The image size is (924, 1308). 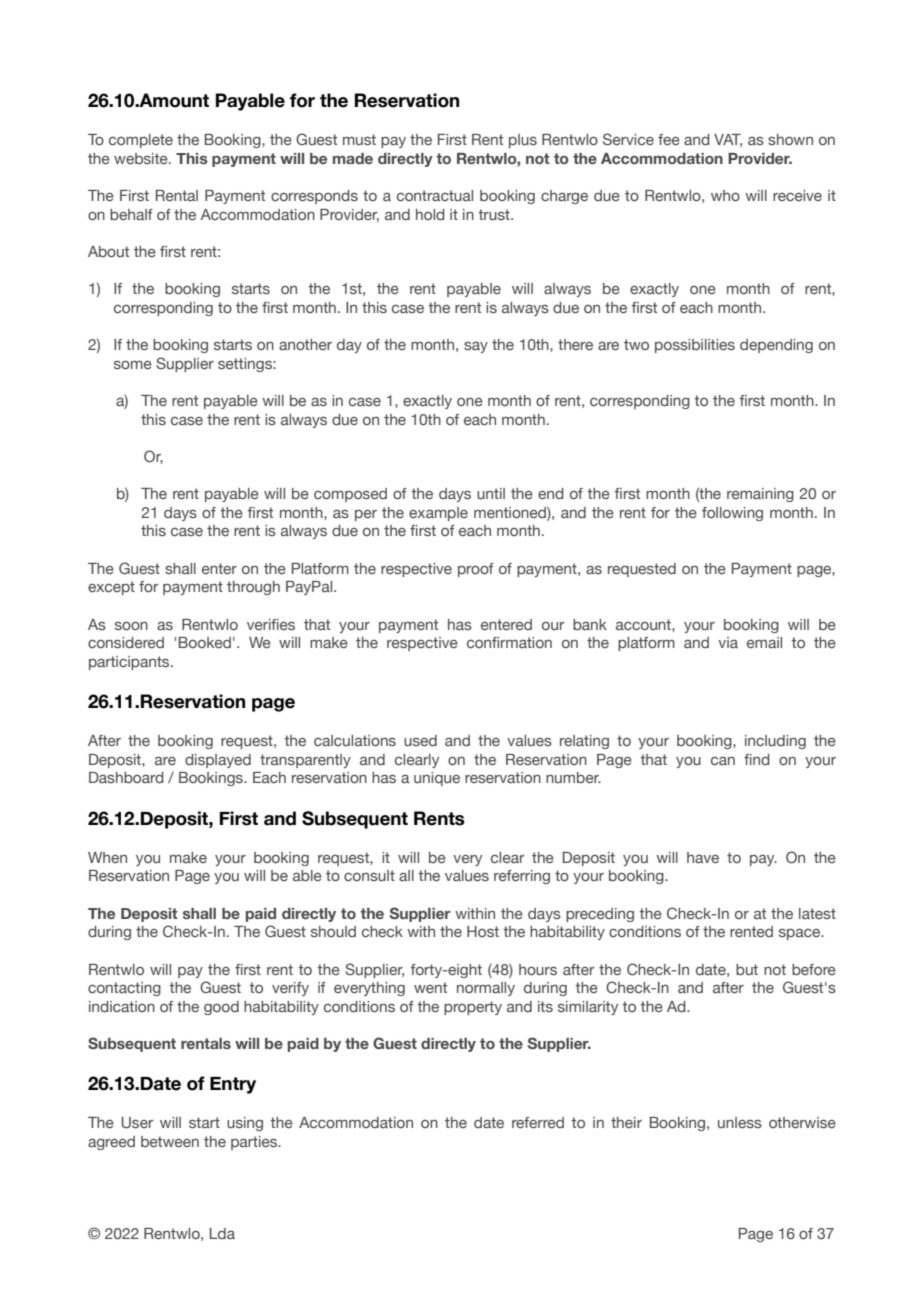 What do you see at coordinates (420, 740) in the page?
I see `used` at bounding box center [420, 740].
